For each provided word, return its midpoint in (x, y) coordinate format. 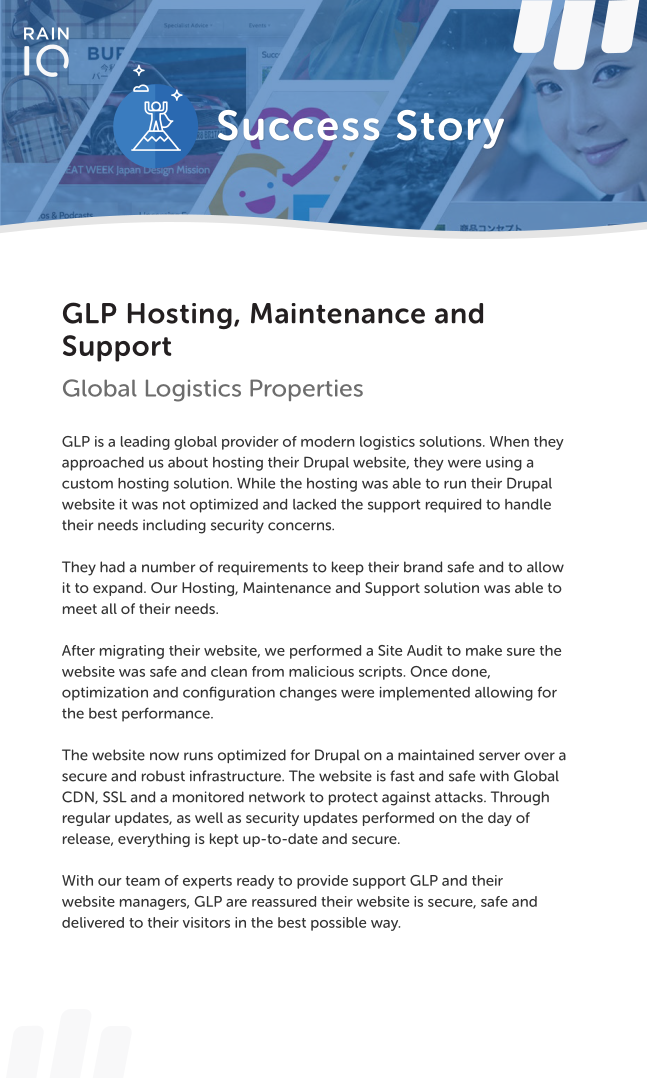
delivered (93, 922)
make (484, 650)
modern (328, 441)
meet (80, 609)
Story (451, 129)
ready (255, 882)
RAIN (46, 33)
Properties (306, 390)
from (268, 671)
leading (145, 443)
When (509, 441)
